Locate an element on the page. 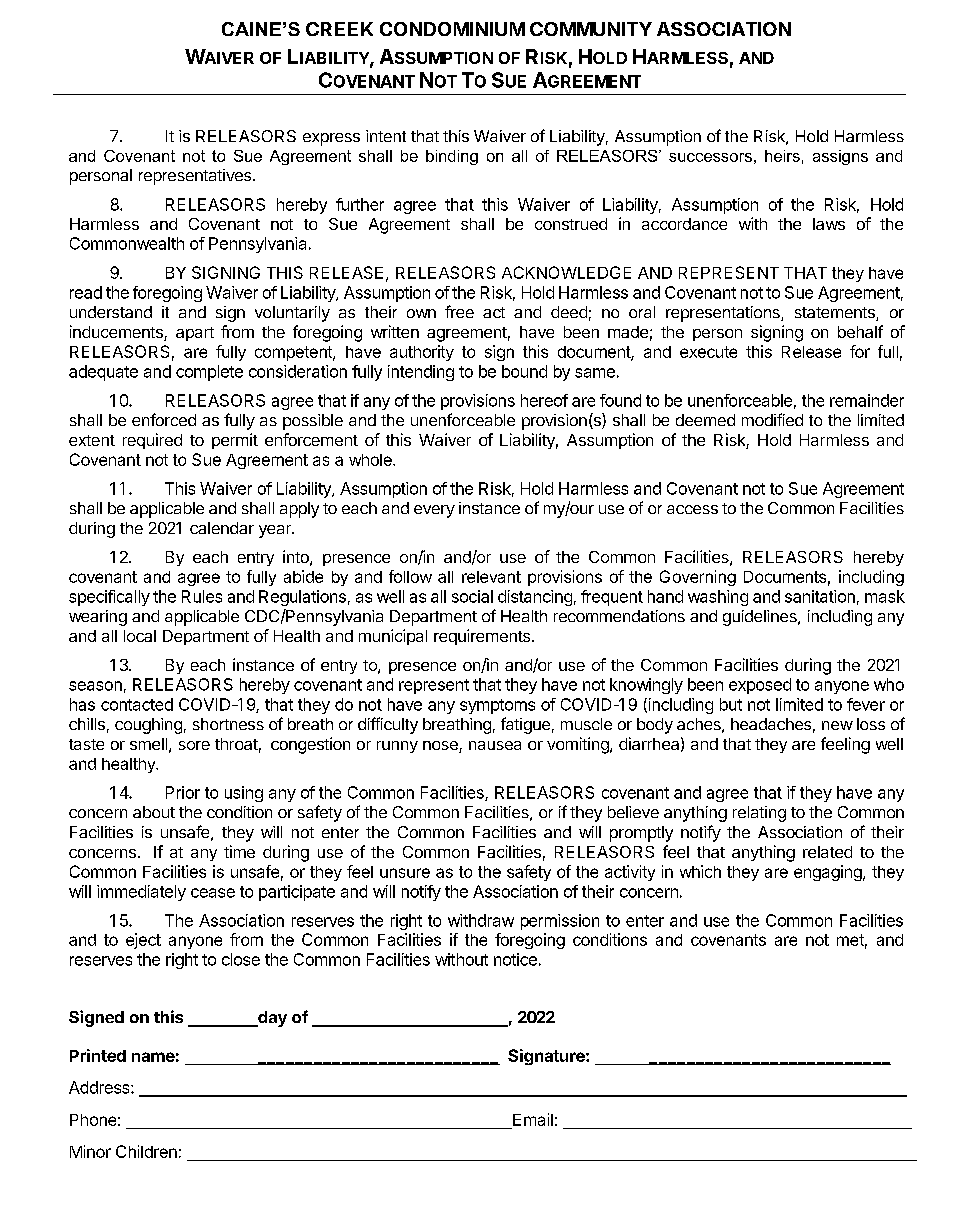 This document has height=1232, width=958. enforced is located at coordinates (164, 419).
